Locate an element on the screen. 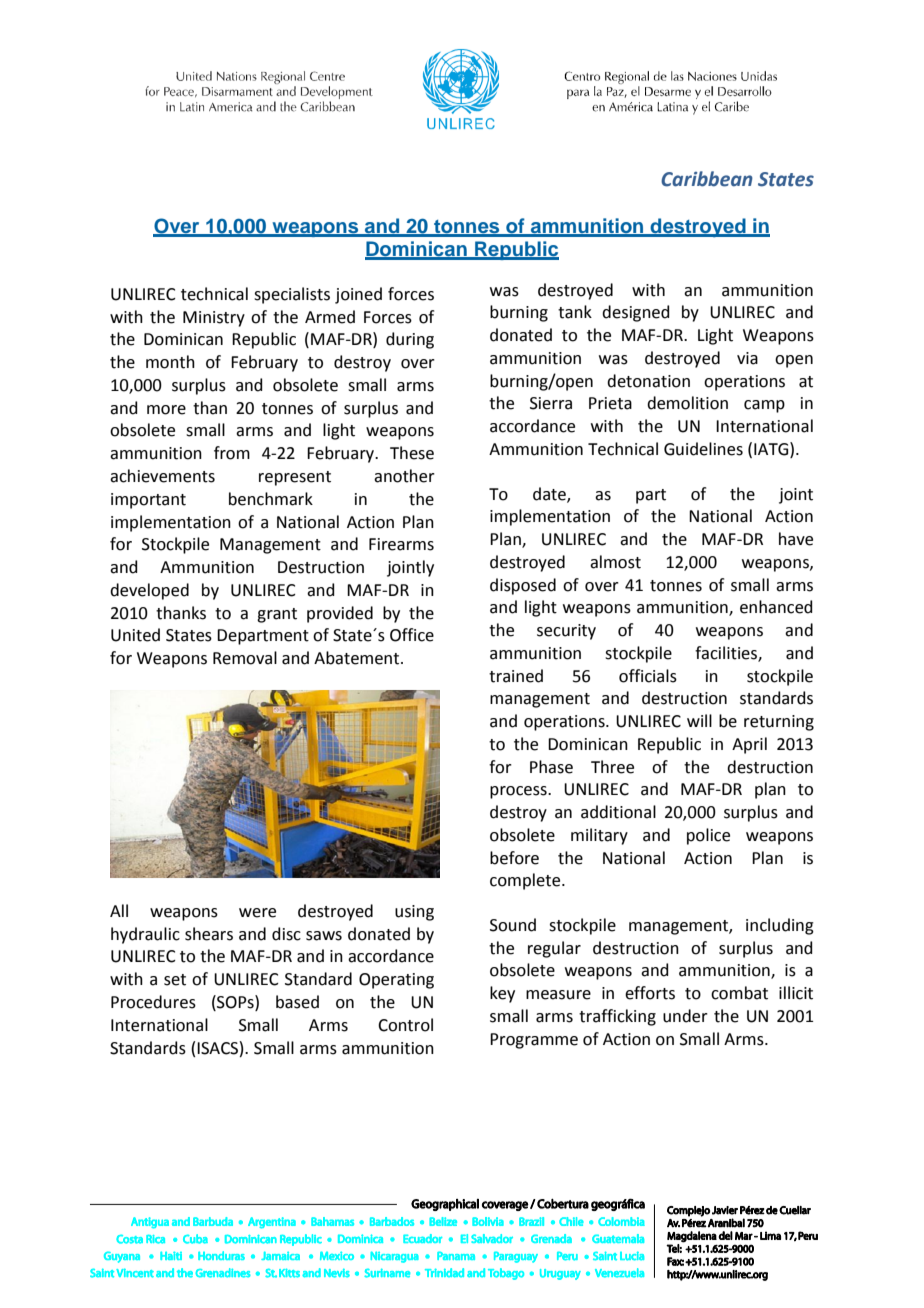  joined is located at coordinates (358, 295).
